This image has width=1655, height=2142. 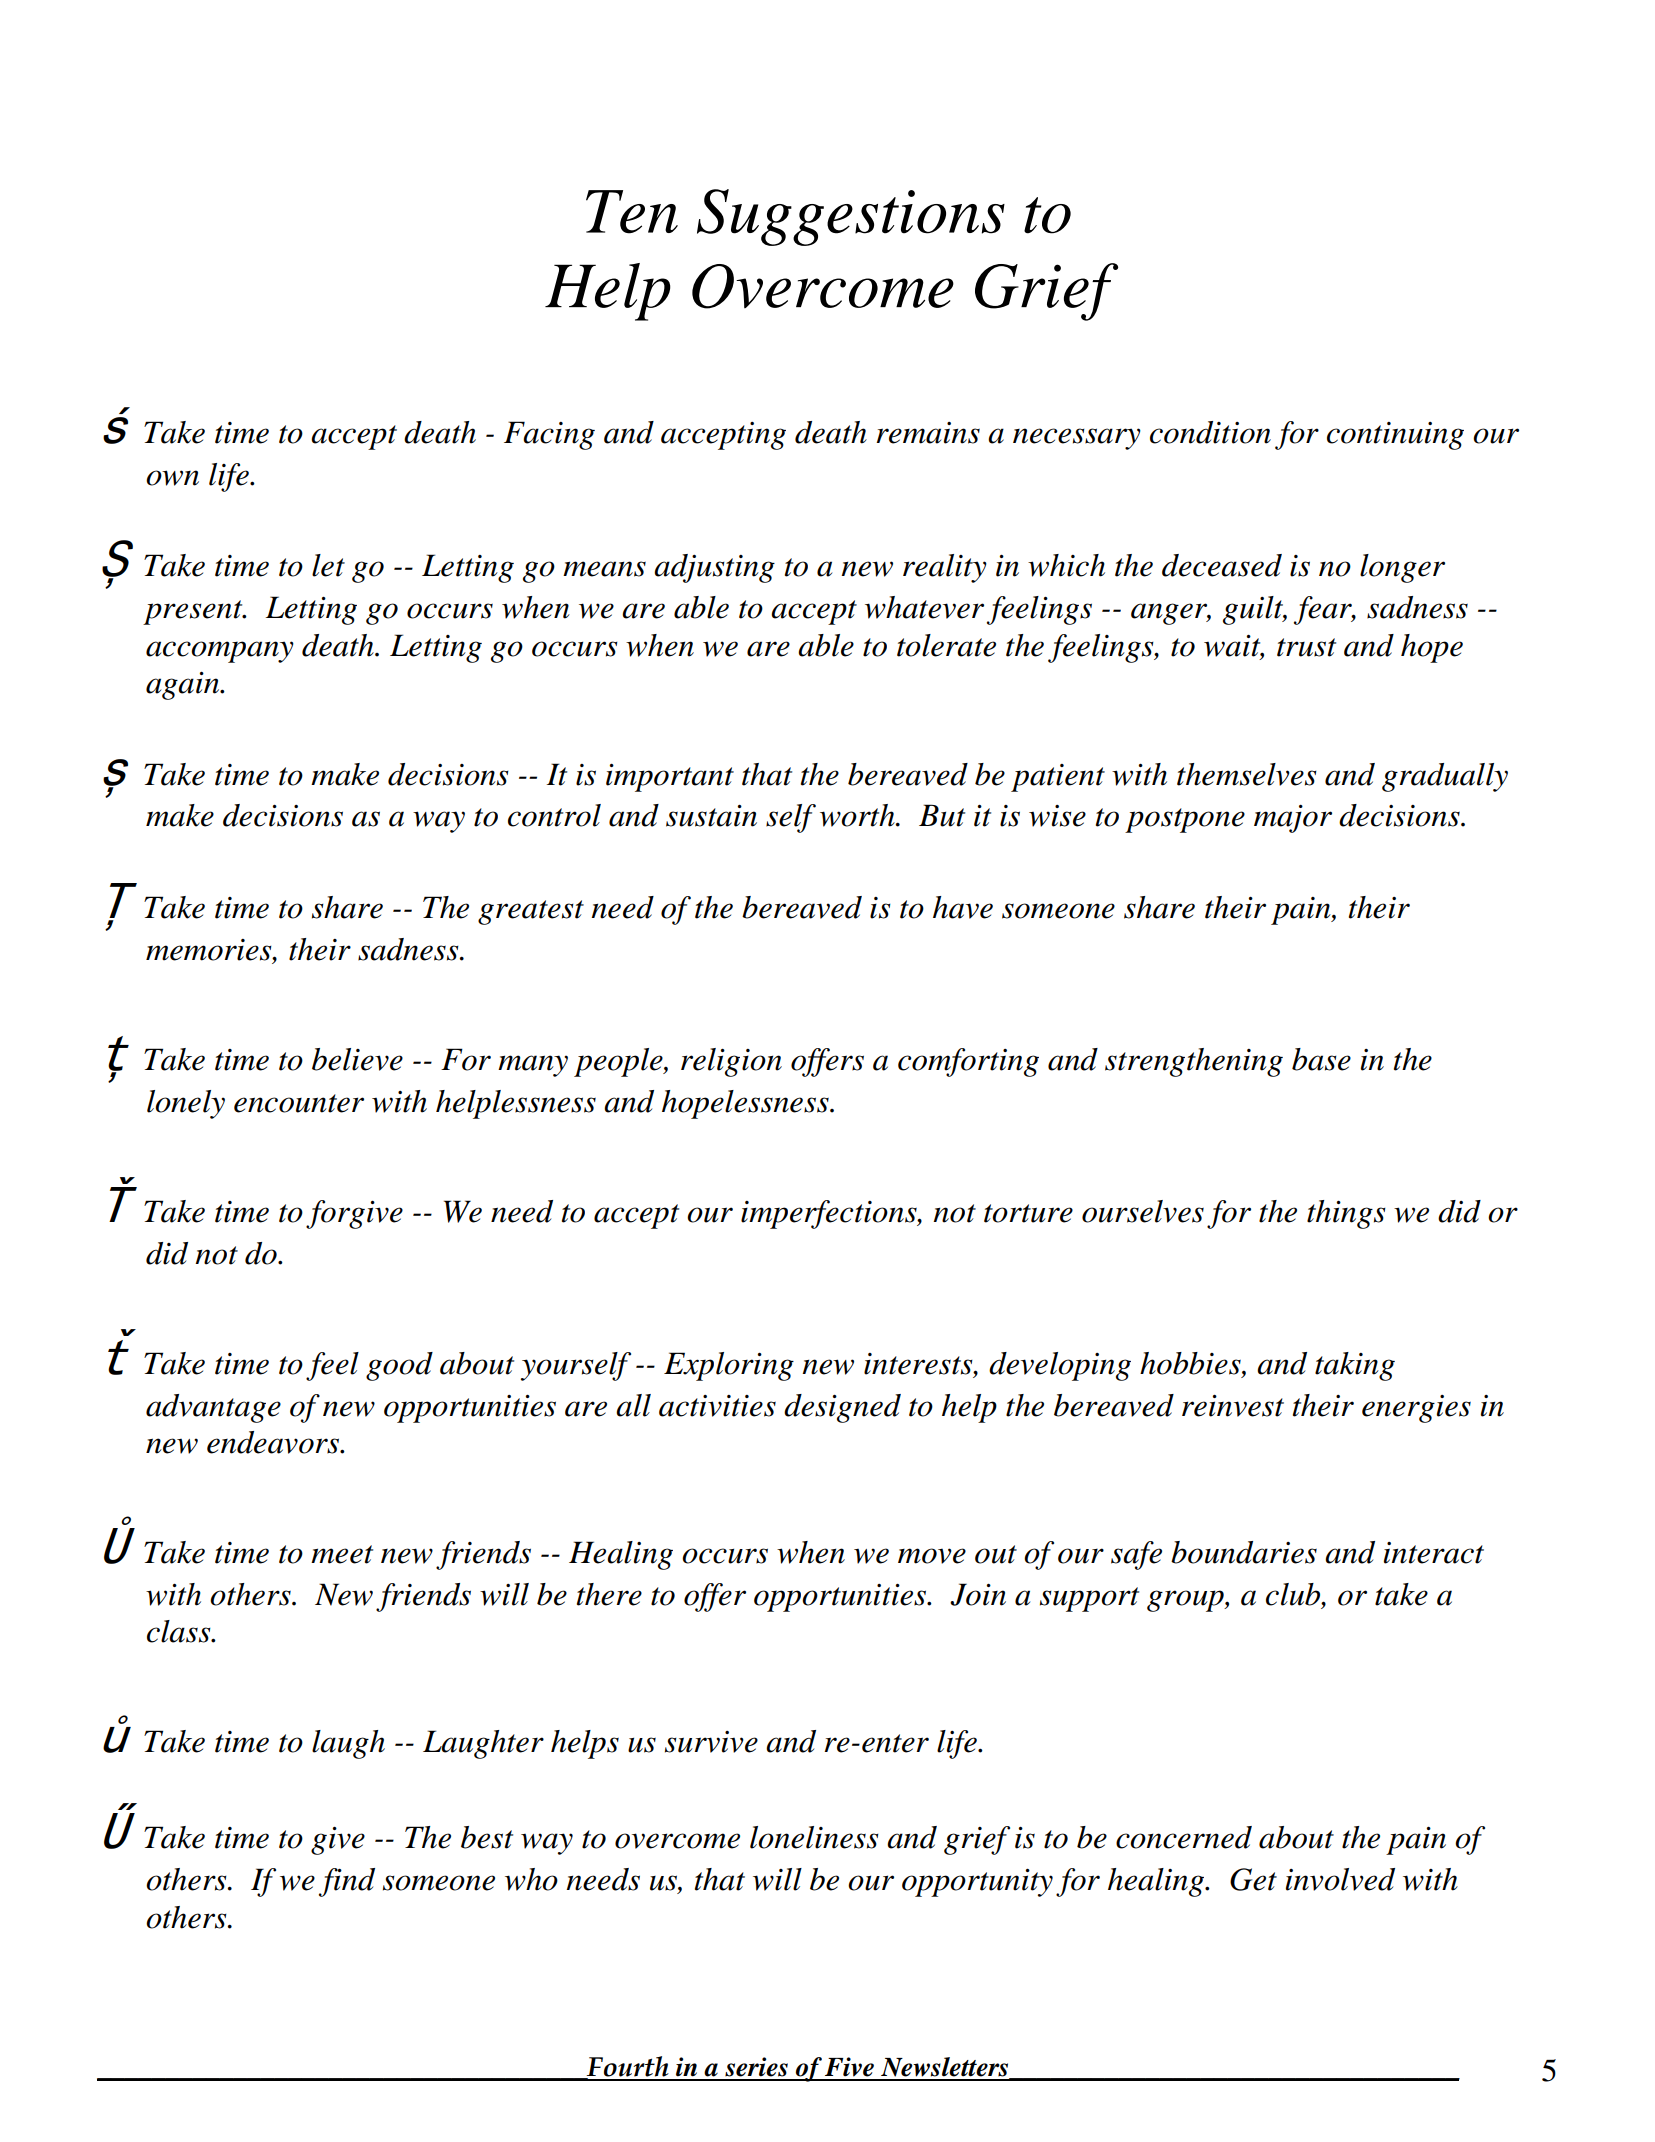 What do you see at coordinates (347, 1882) in the image?
I see `find` at bounding box center [347, 1882].
